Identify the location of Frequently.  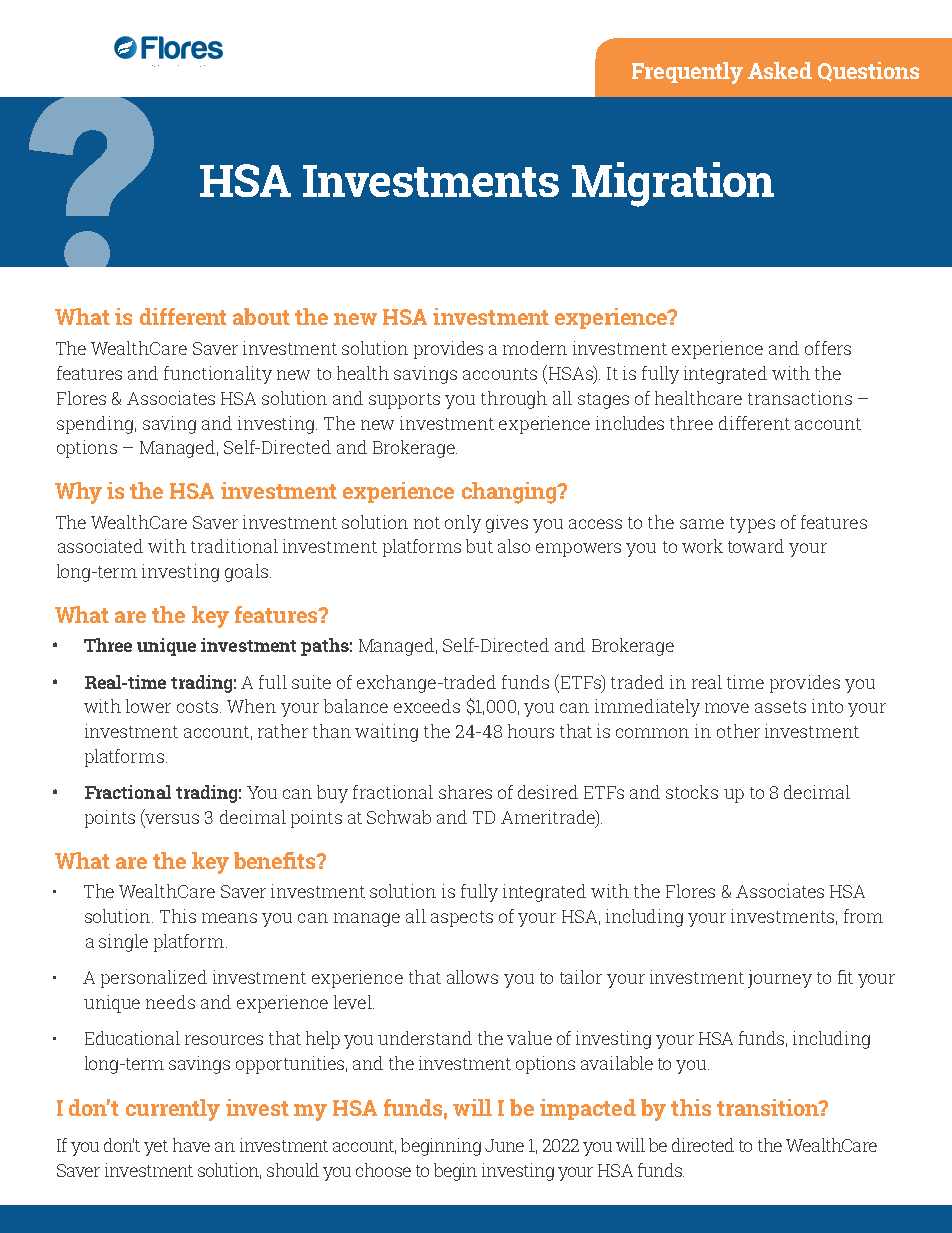
(687, 73).
